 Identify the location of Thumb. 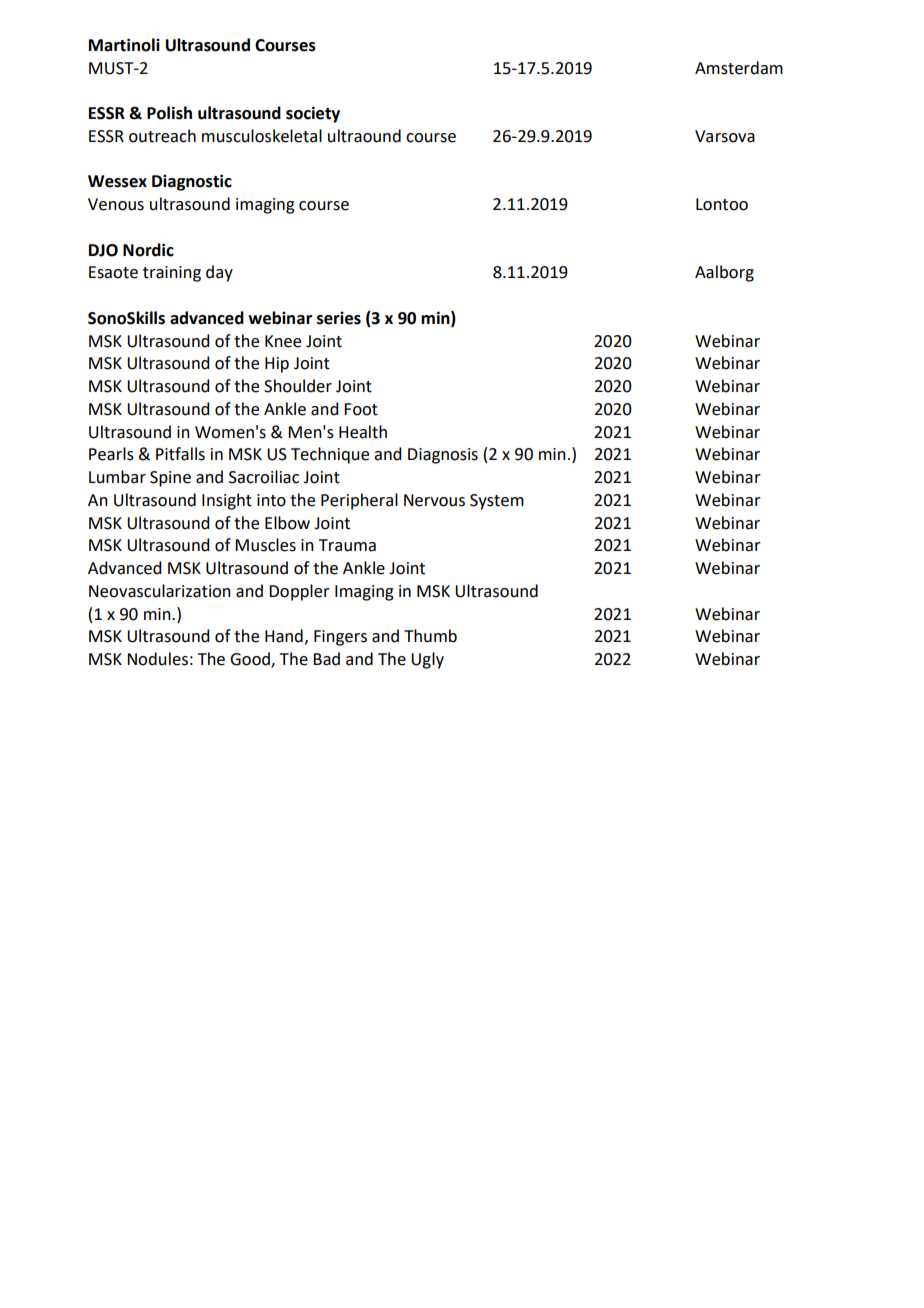
(430, 636).
